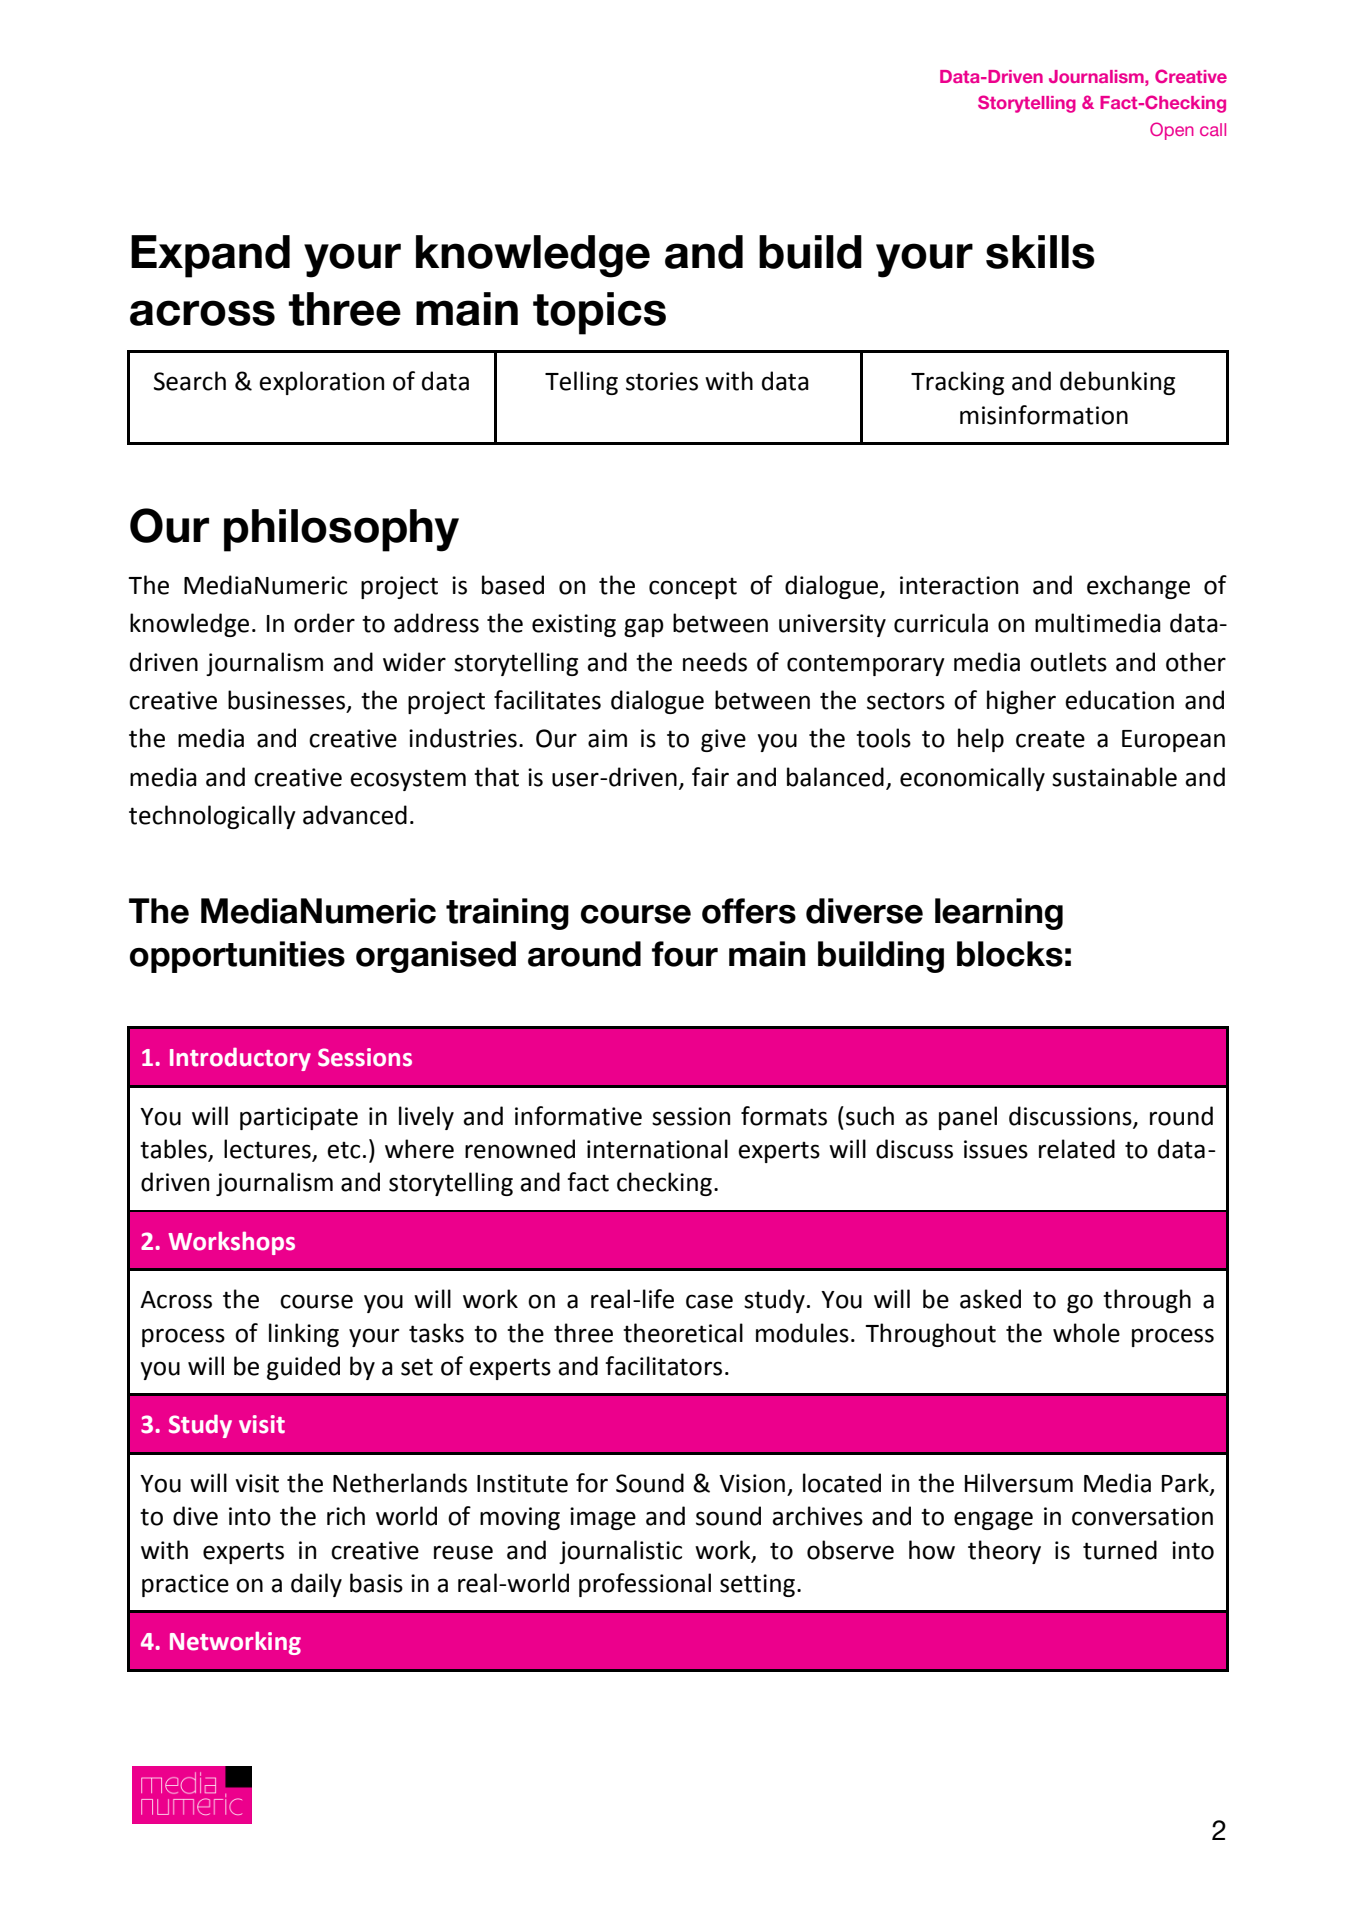 The width and height of the screenshot is (1356, 1917). What do you see at coordinates (355, 815) in the screenshot?
I see `advanced` at bounding box center [355, 815].
